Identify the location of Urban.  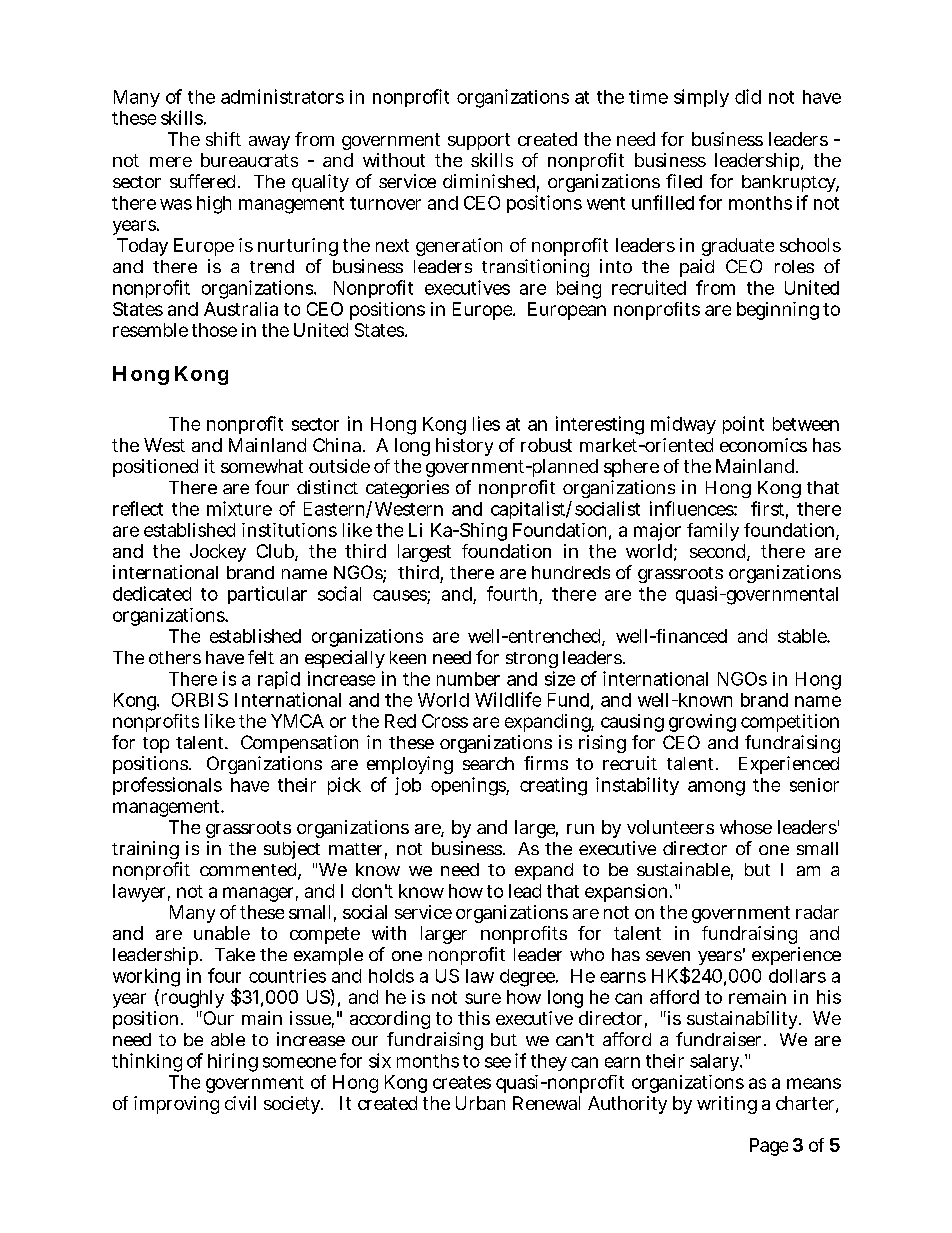
(480, 1103).
